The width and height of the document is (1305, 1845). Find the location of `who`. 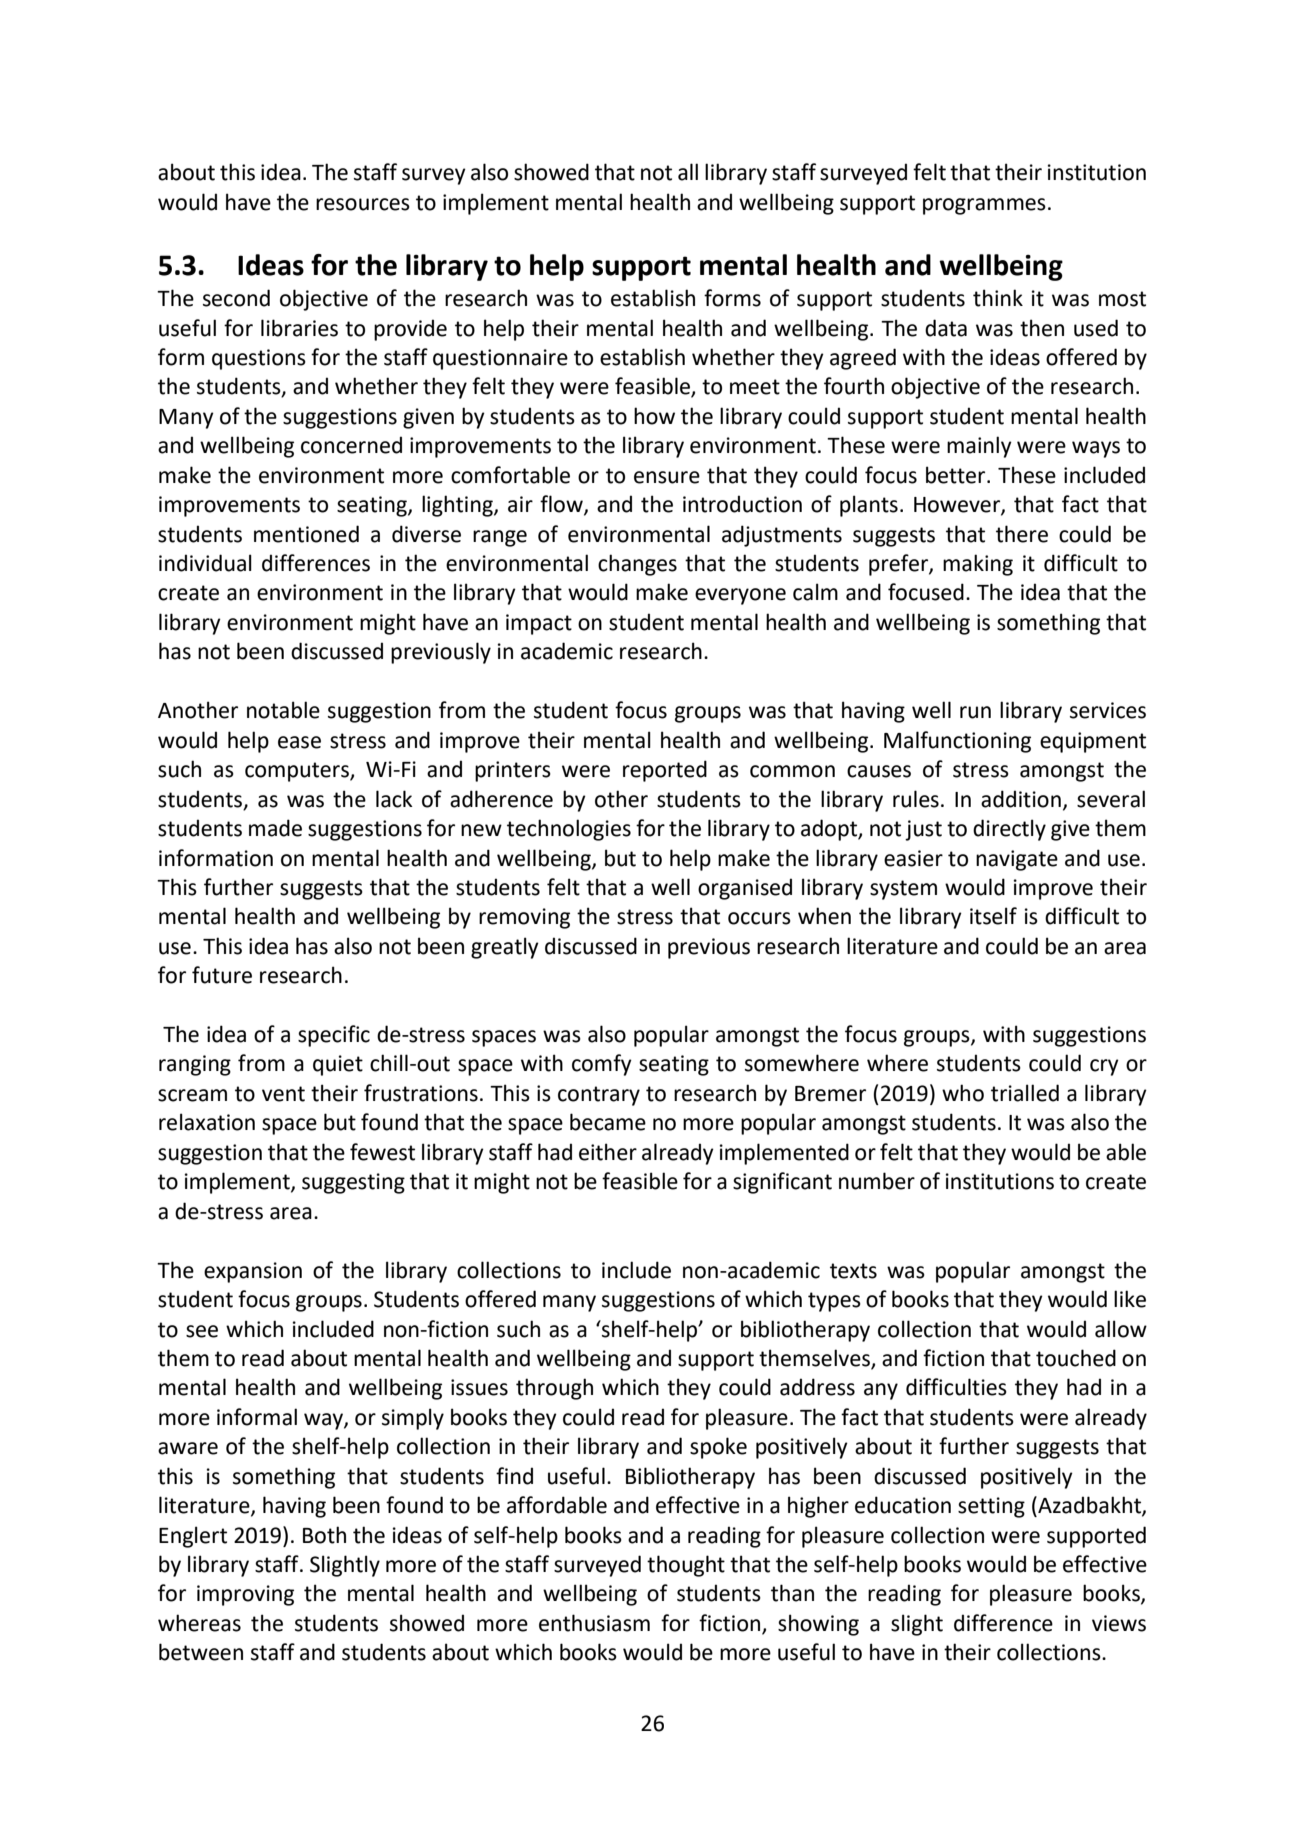

who is located at coordinates (963, 1093).
